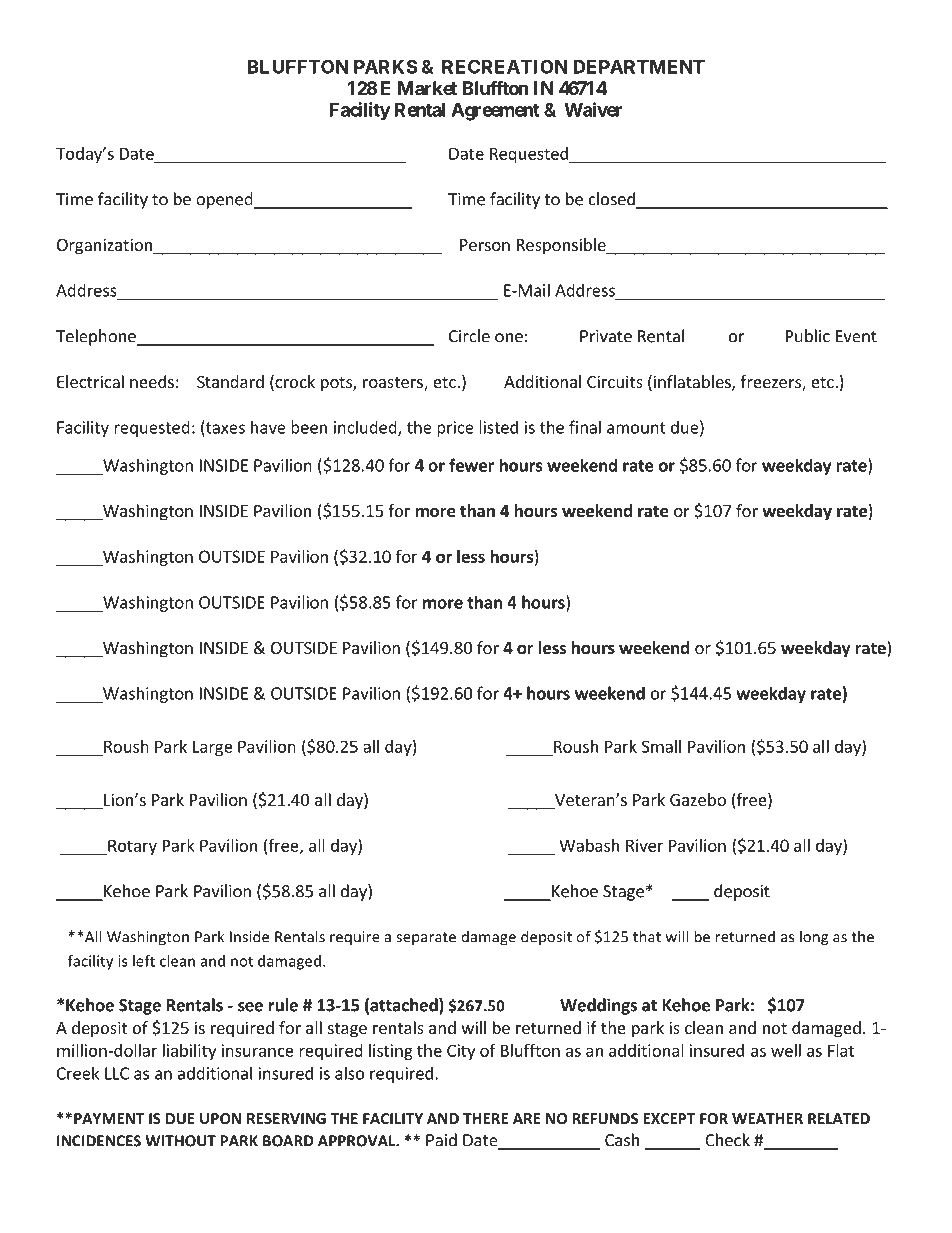 Image resolution: width=952 pixels, height=1233 pixels. I want to click on Small, so click(661, 746).
